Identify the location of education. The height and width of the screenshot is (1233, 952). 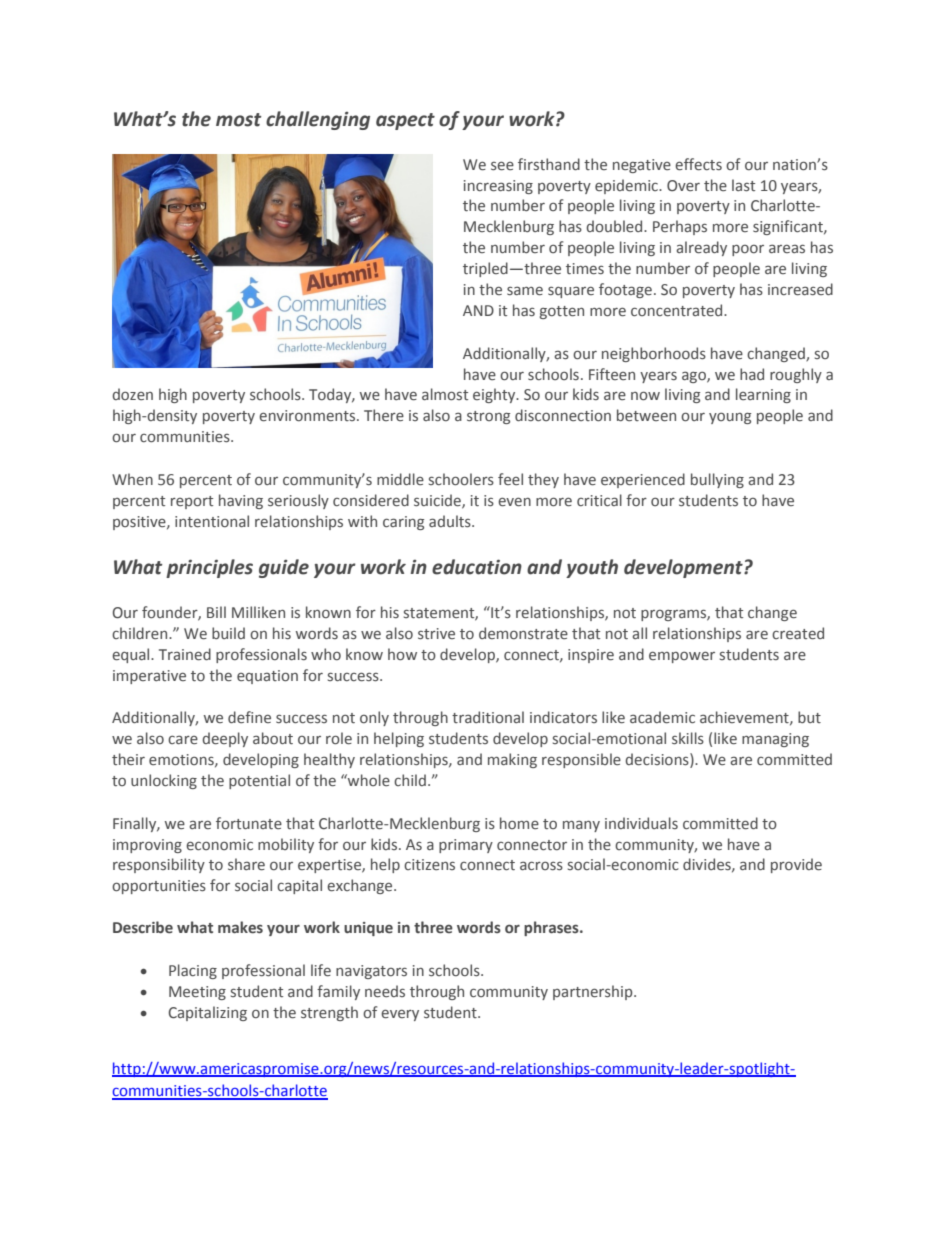
(477, 567).
